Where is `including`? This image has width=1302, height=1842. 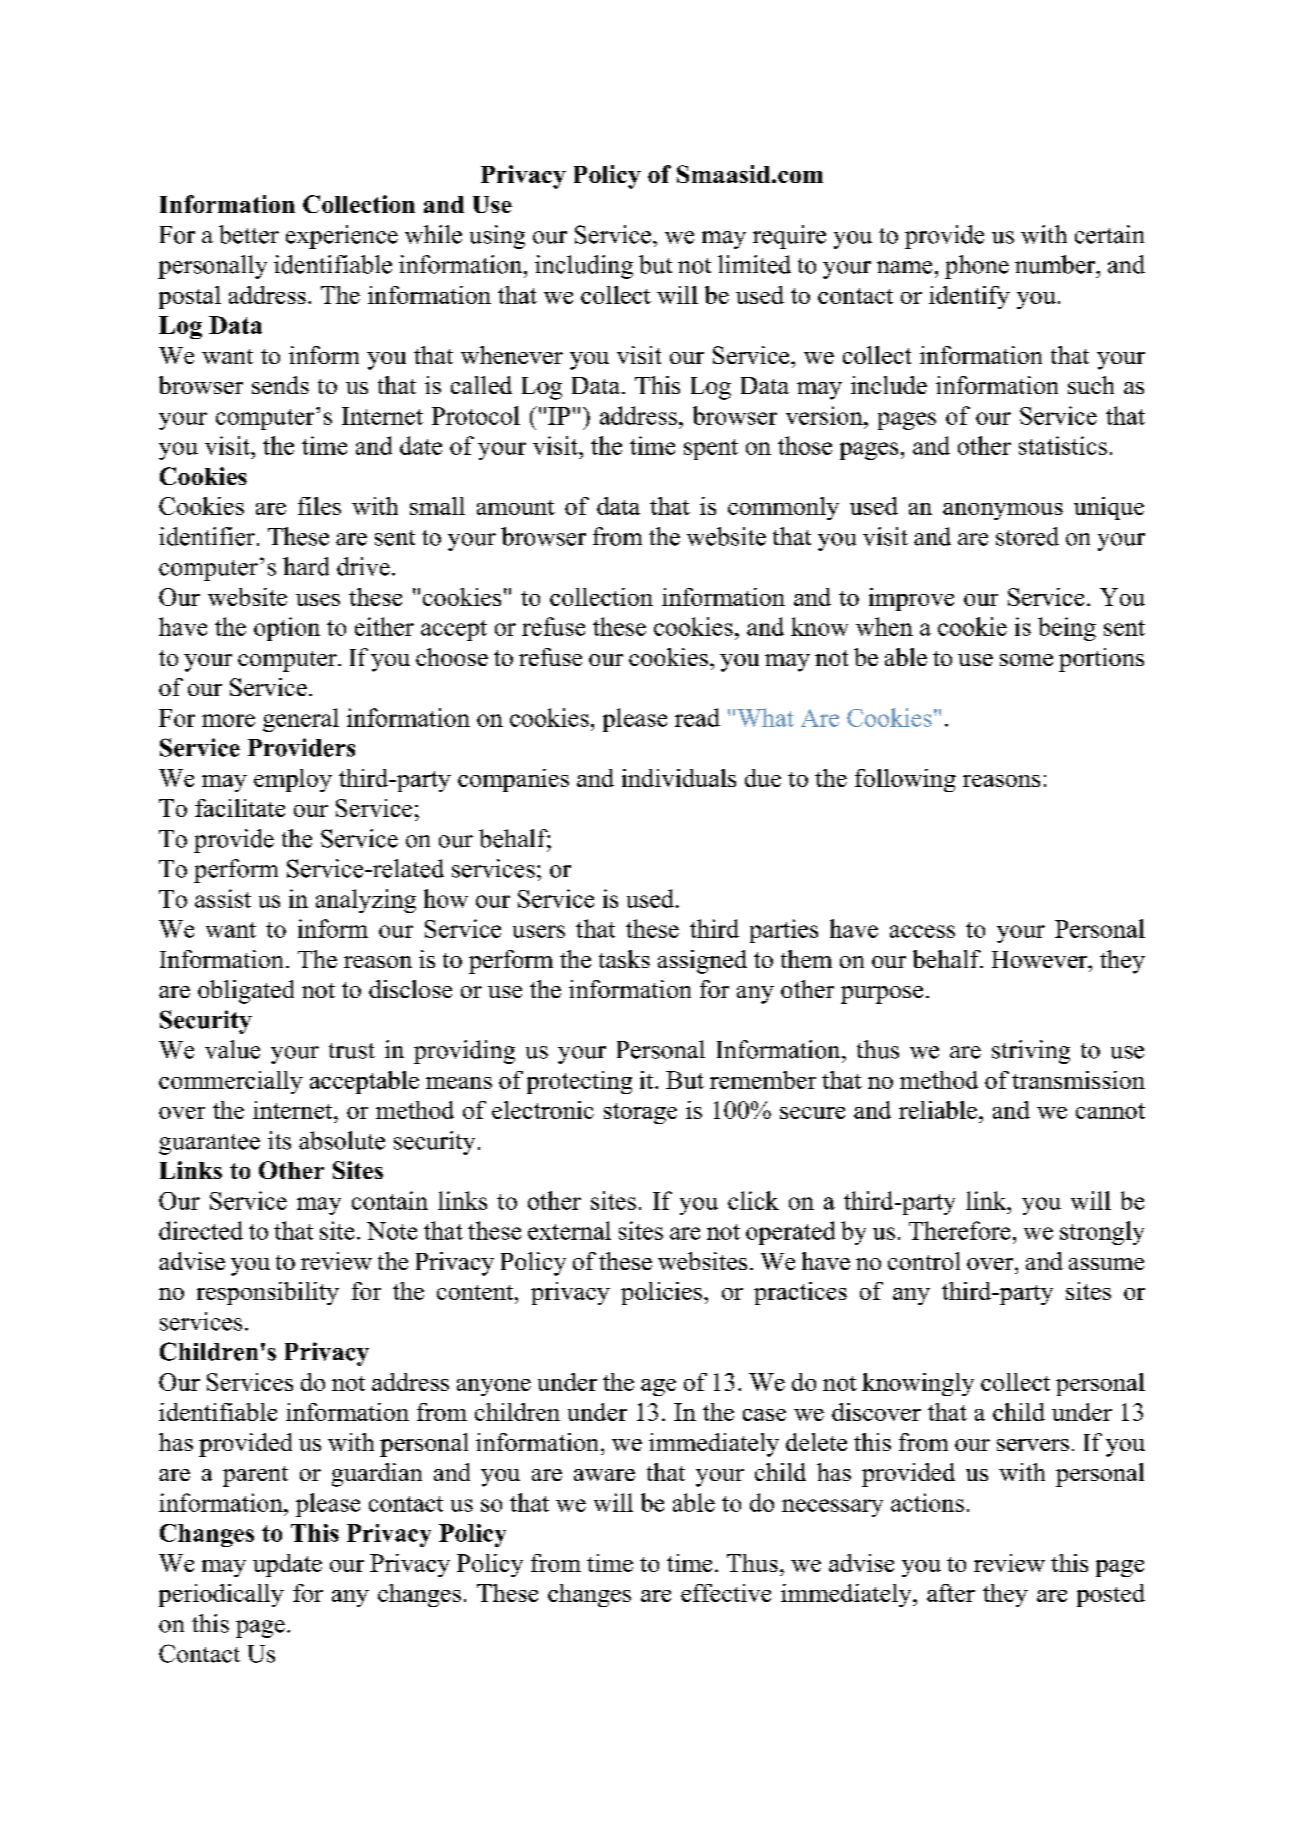
including is located at coordinates (584, 267).
